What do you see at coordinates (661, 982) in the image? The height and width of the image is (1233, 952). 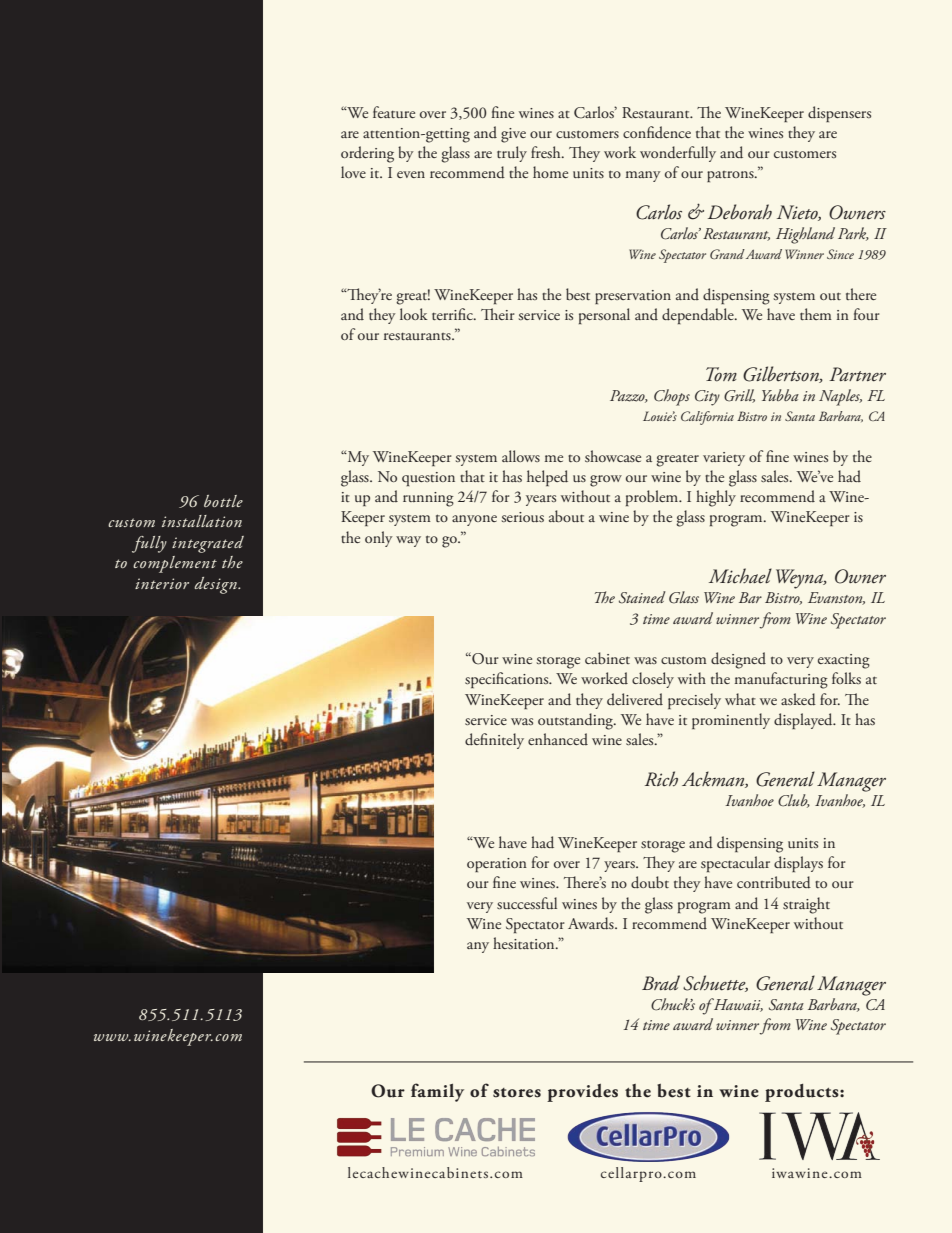 I see `Brad` at bounding box center [661, 982].
